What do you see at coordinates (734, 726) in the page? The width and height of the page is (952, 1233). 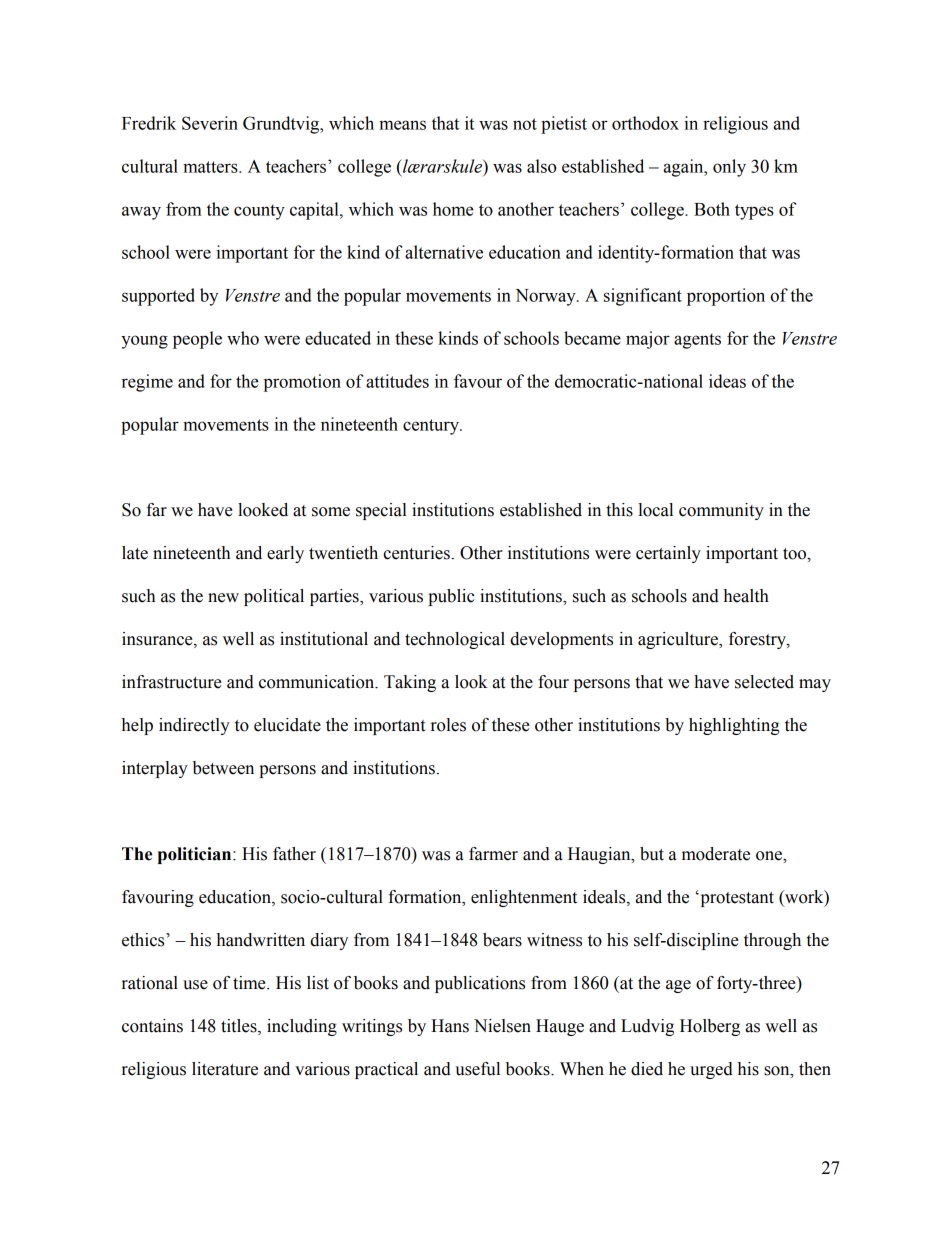 I see `highlighting` at bounding box center [734, 726].
